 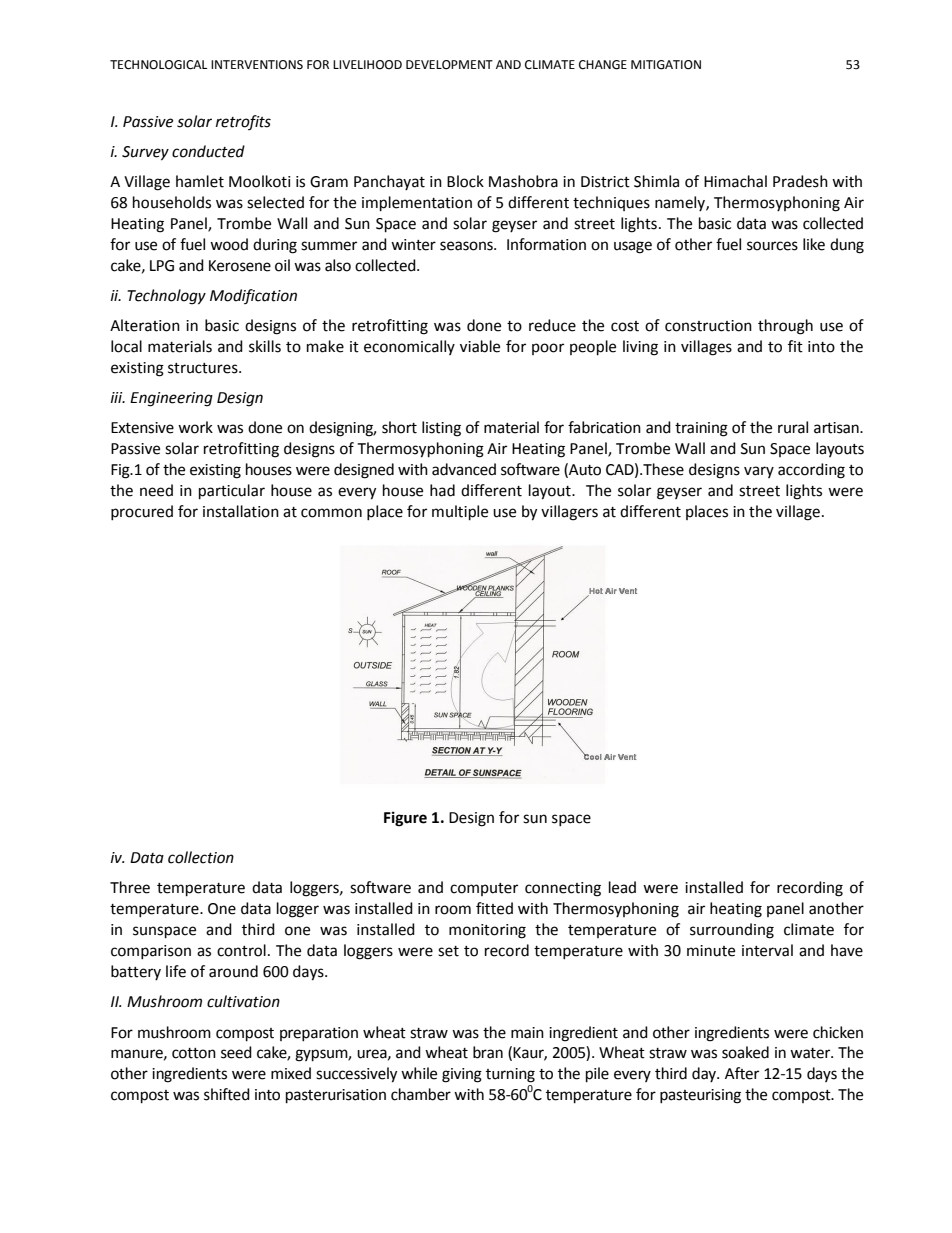 What do you see at coordinates (194, 1053) in the screenshot?
I see `cotton` at bounding box center [194, 1053].
